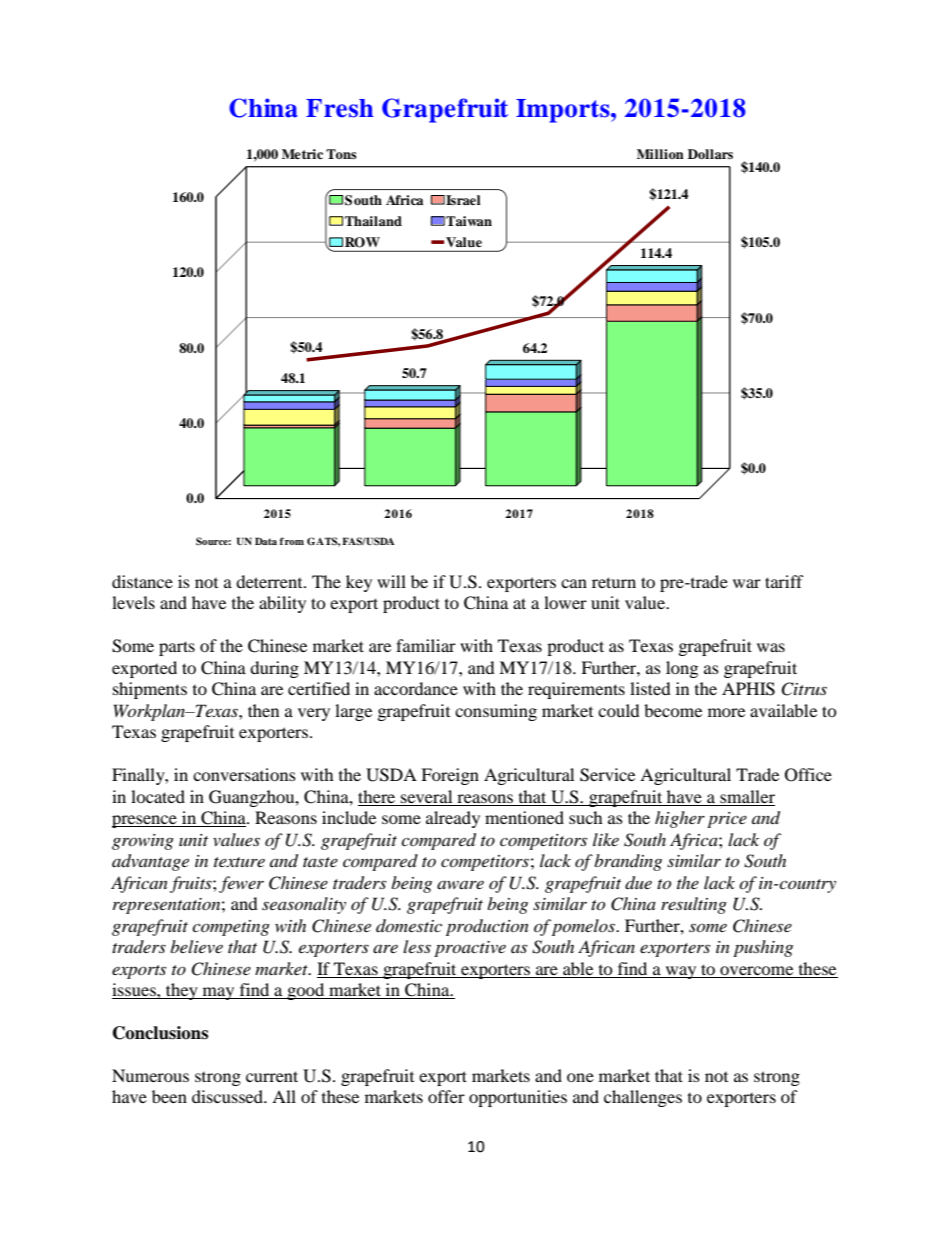  What do you see at coordinates (694, 905) in the document?
I see `resulting` at bounding box center [694, 905].
